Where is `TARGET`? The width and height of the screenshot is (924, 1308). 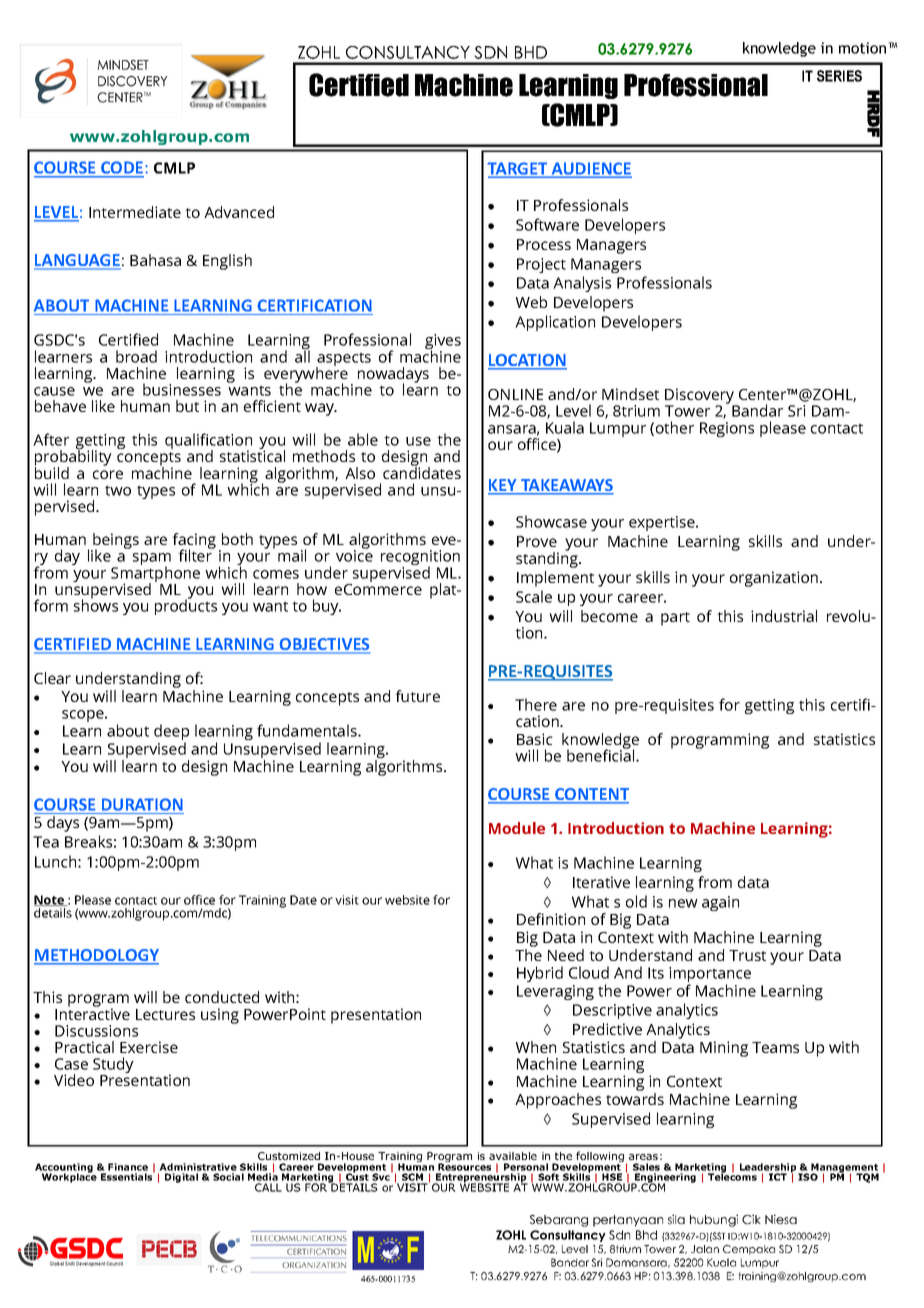 TARGET is located at coordinates (518, 169).
